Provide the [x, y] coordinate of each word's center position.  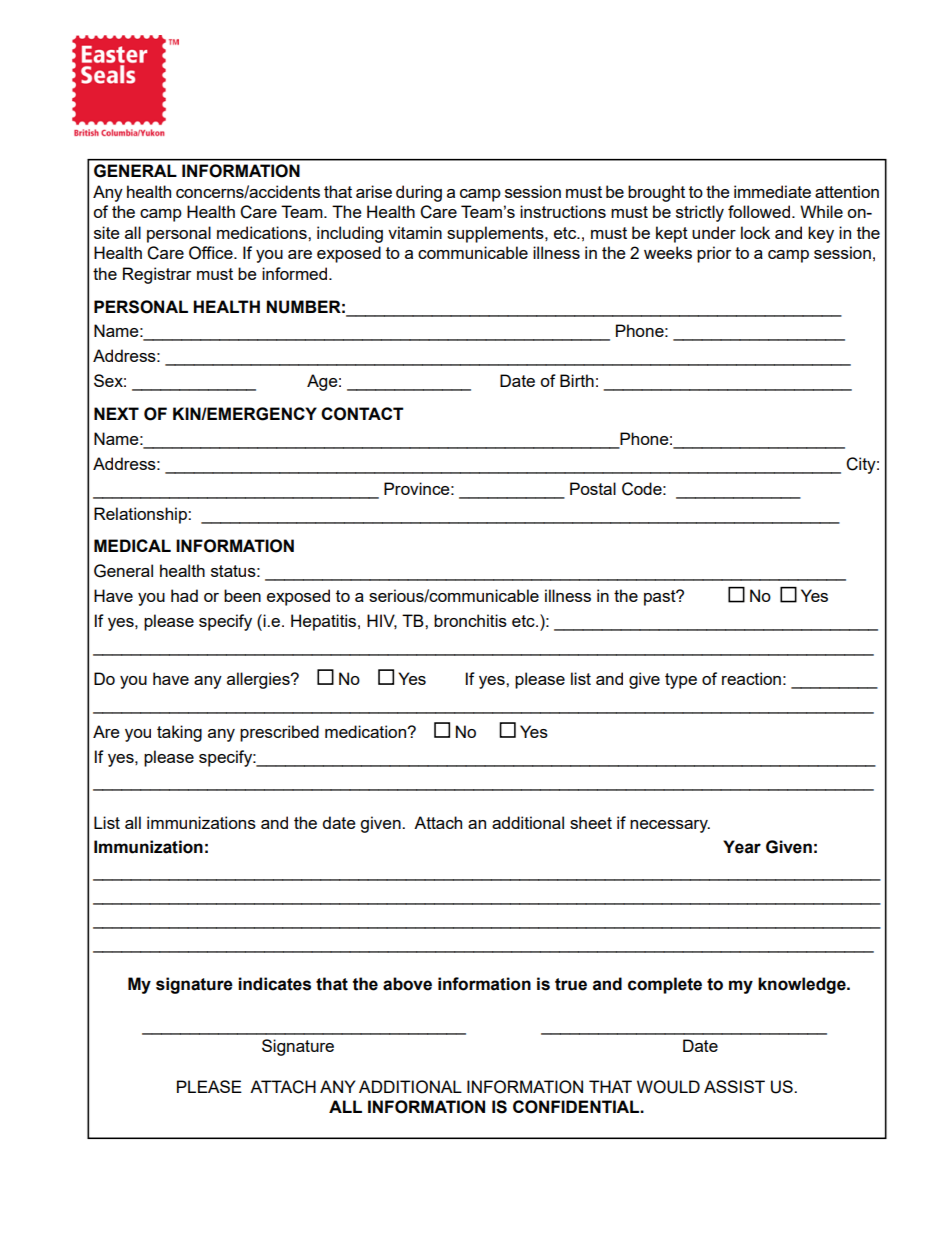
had [184, 595]
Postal [593, 488]
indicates [274, 984]
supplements [496, 234]
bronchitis [470, 620]
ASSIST [734, 1086]
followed [759, 211]
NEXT [116, 413]
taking [179, 733]
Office [212, 253]
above [407, 984]
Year [742, 847]
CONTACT [362, 414]
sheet [591, 822]
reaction [751, 678]
